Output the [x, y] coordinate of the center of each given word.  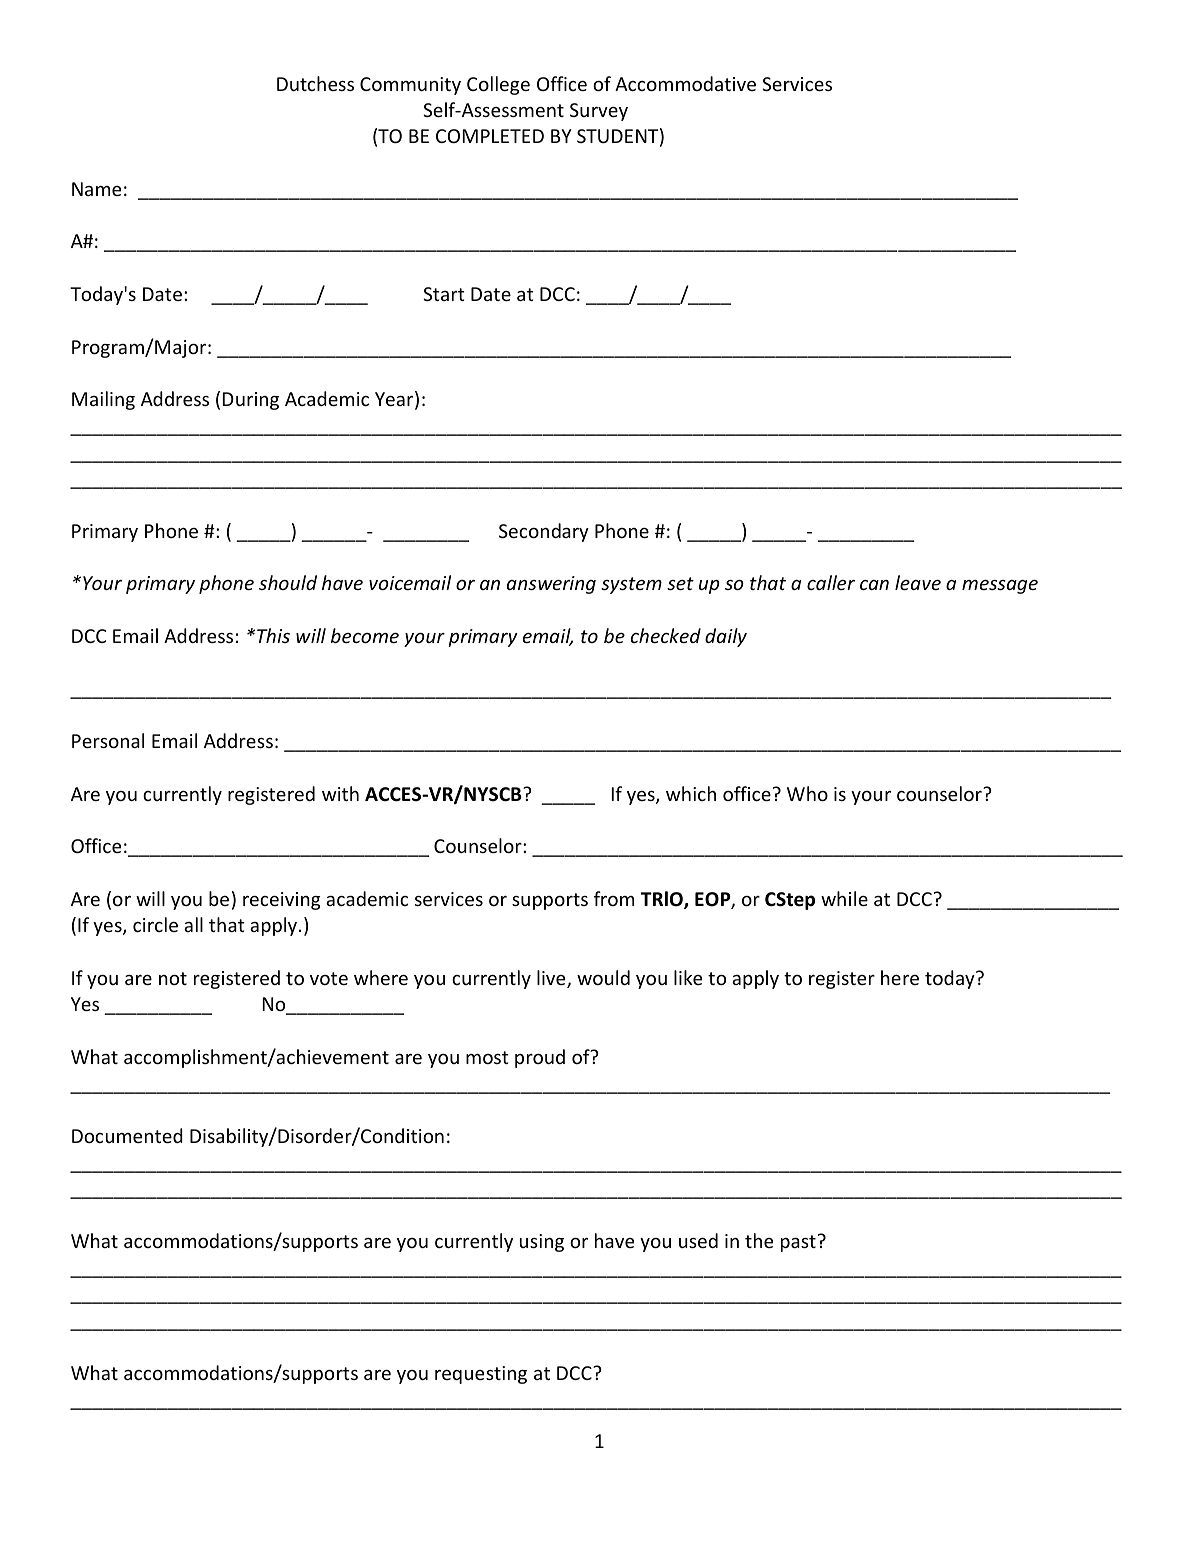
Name [96, 189]
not [173, 978]
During [250, 401]
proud [540, 1058]
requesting [481, 1375]
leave [918, 582]
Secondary [544, 532]
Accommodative [685, 83]
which [691, 793]
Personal [108, 740]
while [844, 898]
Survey [599, 112]
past [798, 1243]
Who [807, 793]
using [542, 1243]
